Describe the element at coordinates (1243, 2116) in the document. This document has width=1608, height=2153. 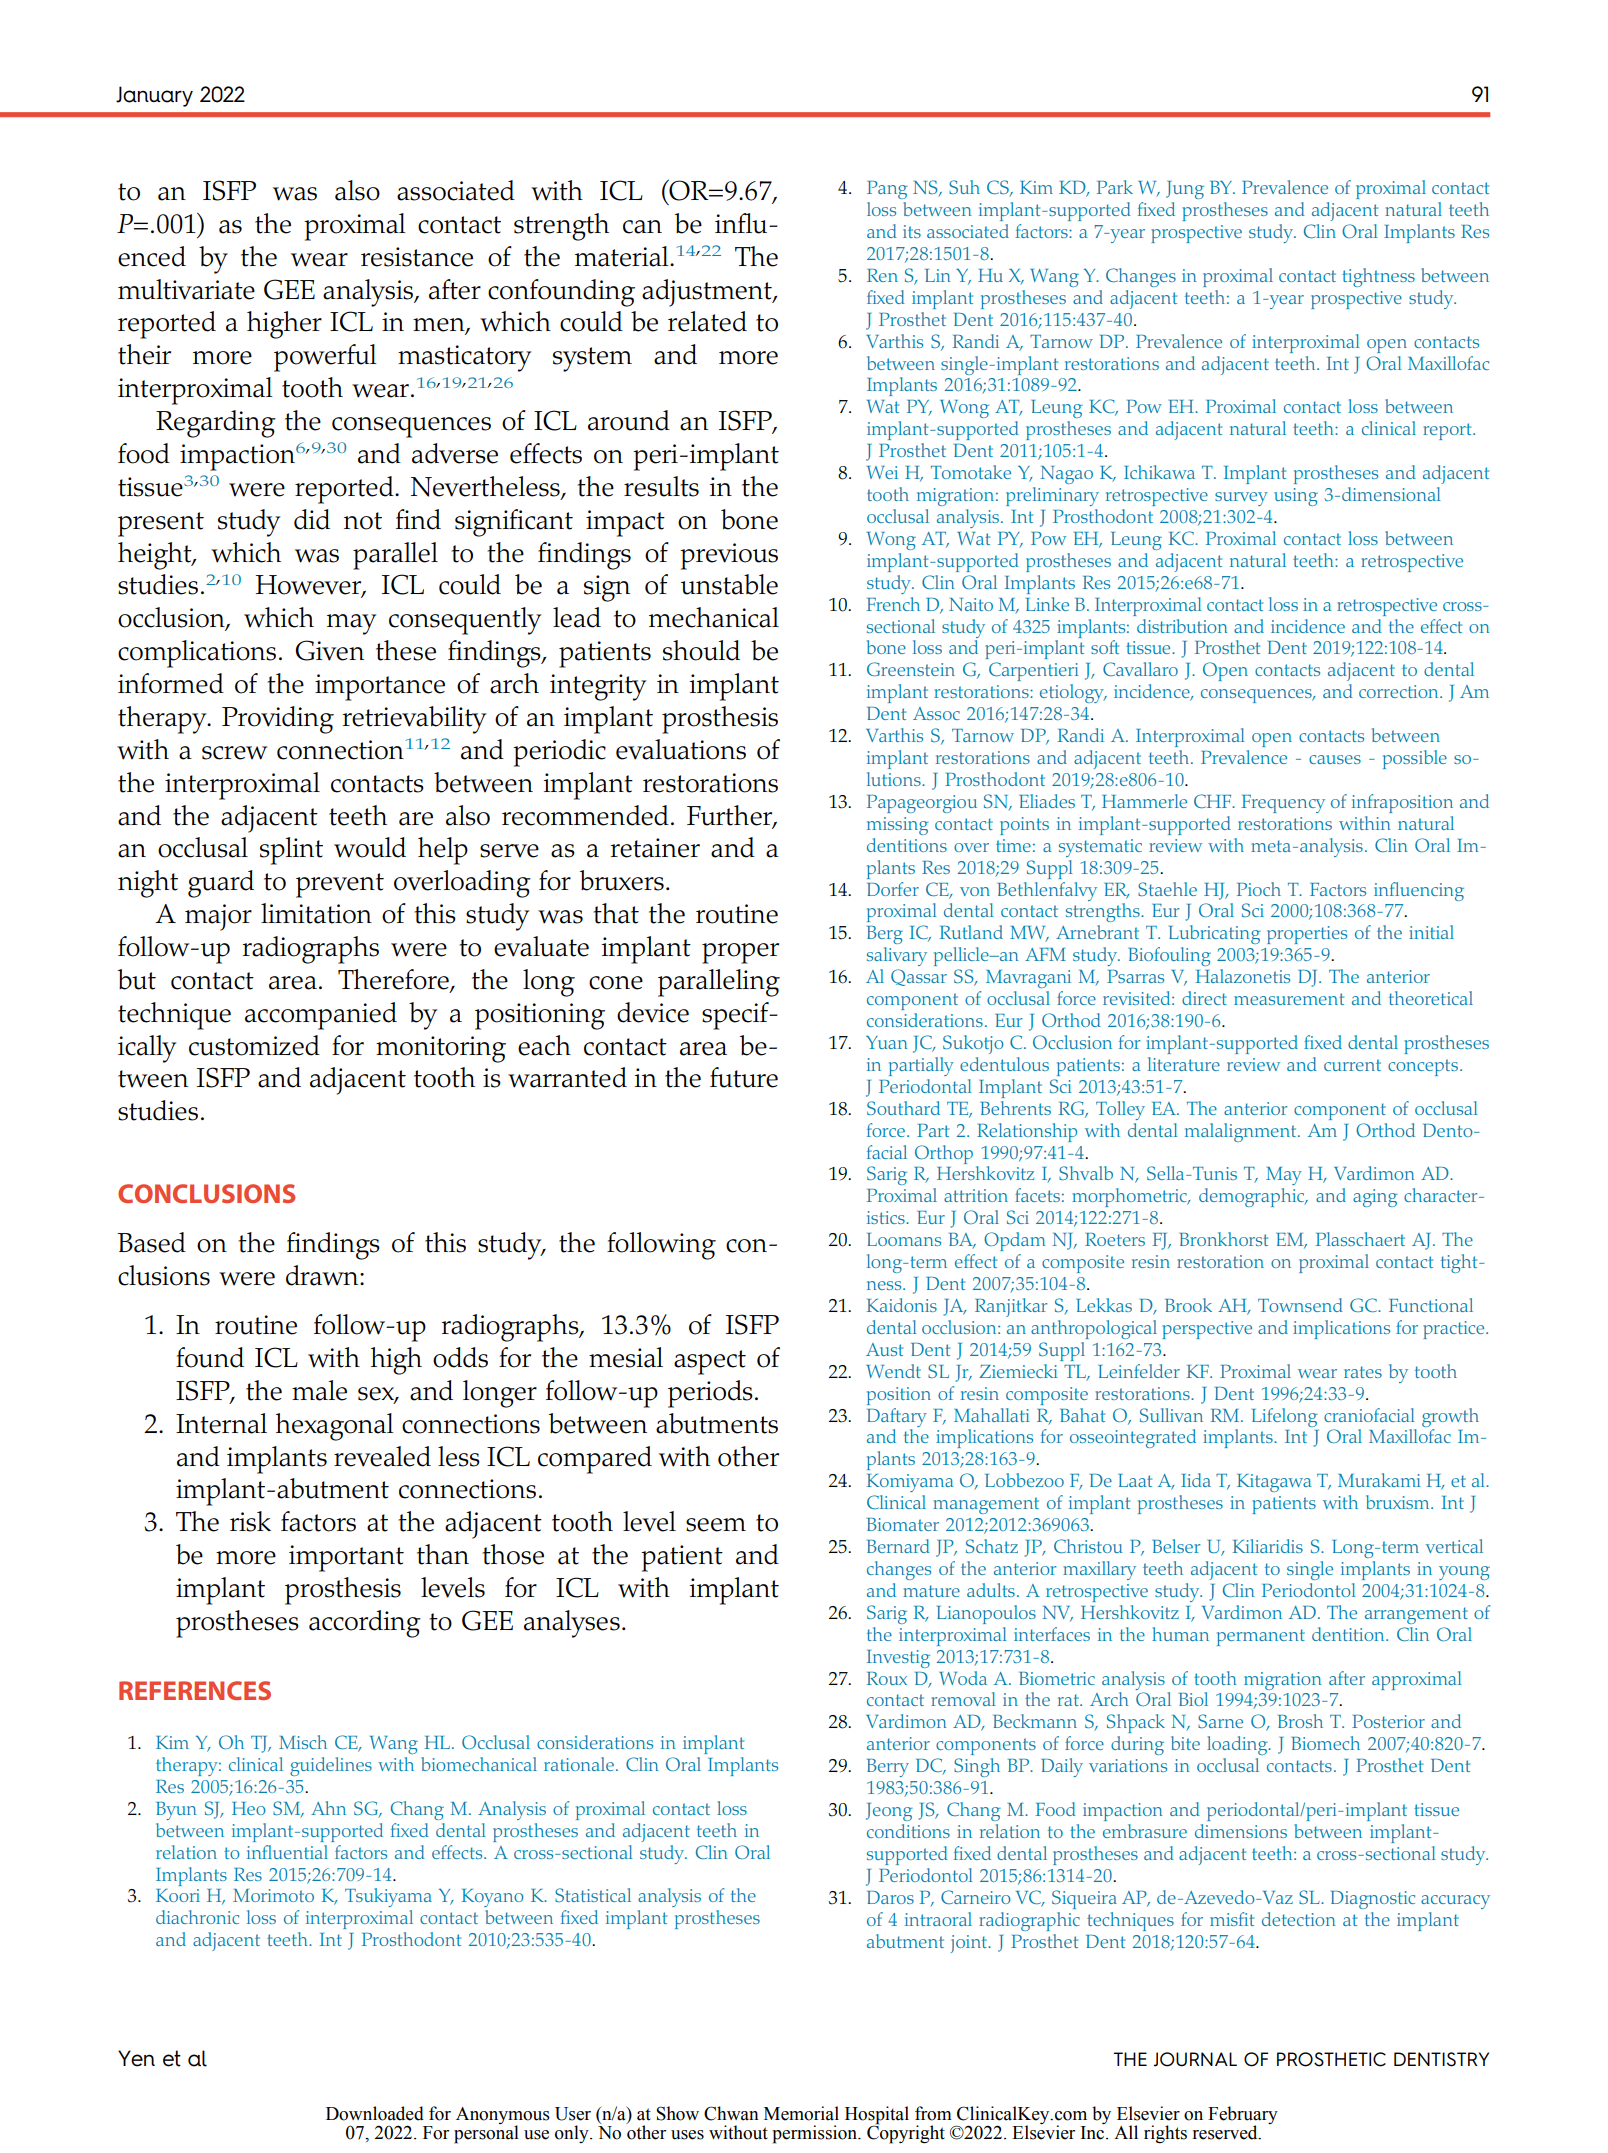
I see `February` at that location.
